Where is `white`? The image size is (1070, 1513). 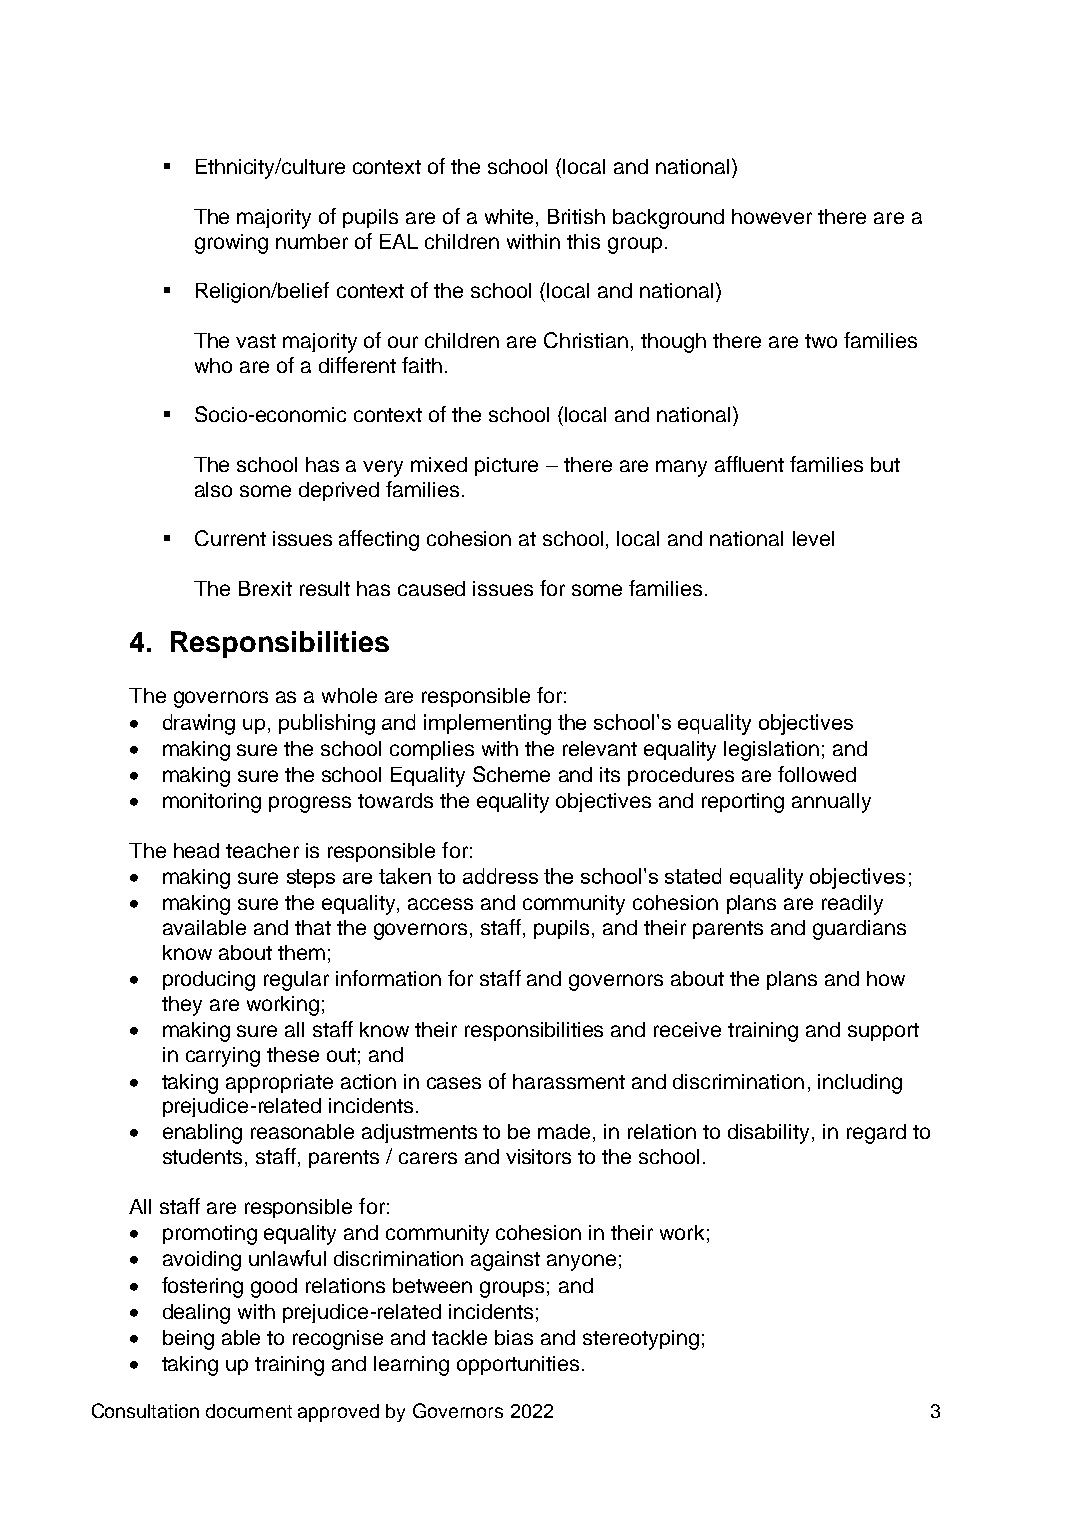
white is located at coordinates (509, 216).
